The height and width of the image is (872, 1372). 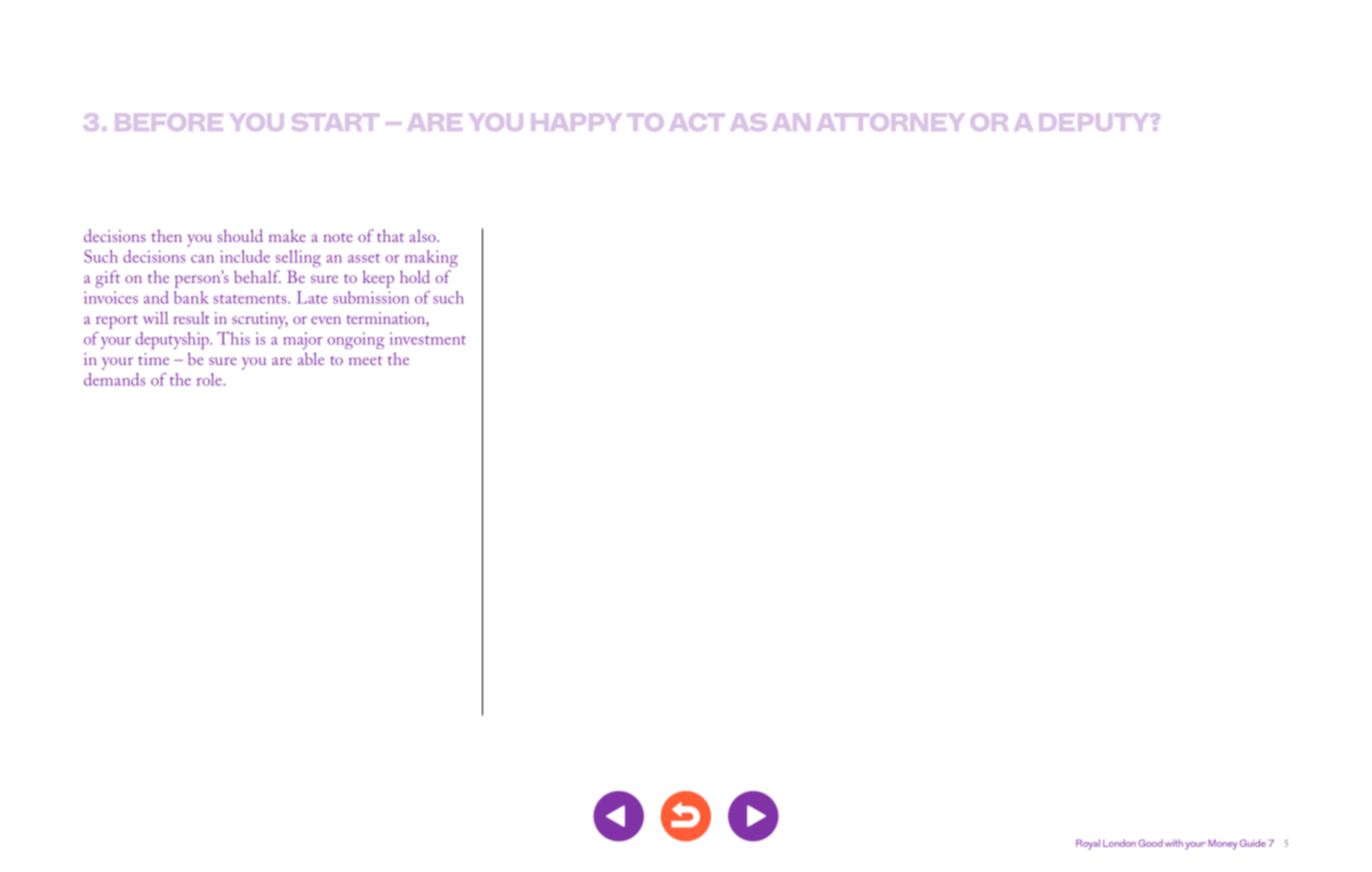 I want to click on role, so click(x=210, y=379).
